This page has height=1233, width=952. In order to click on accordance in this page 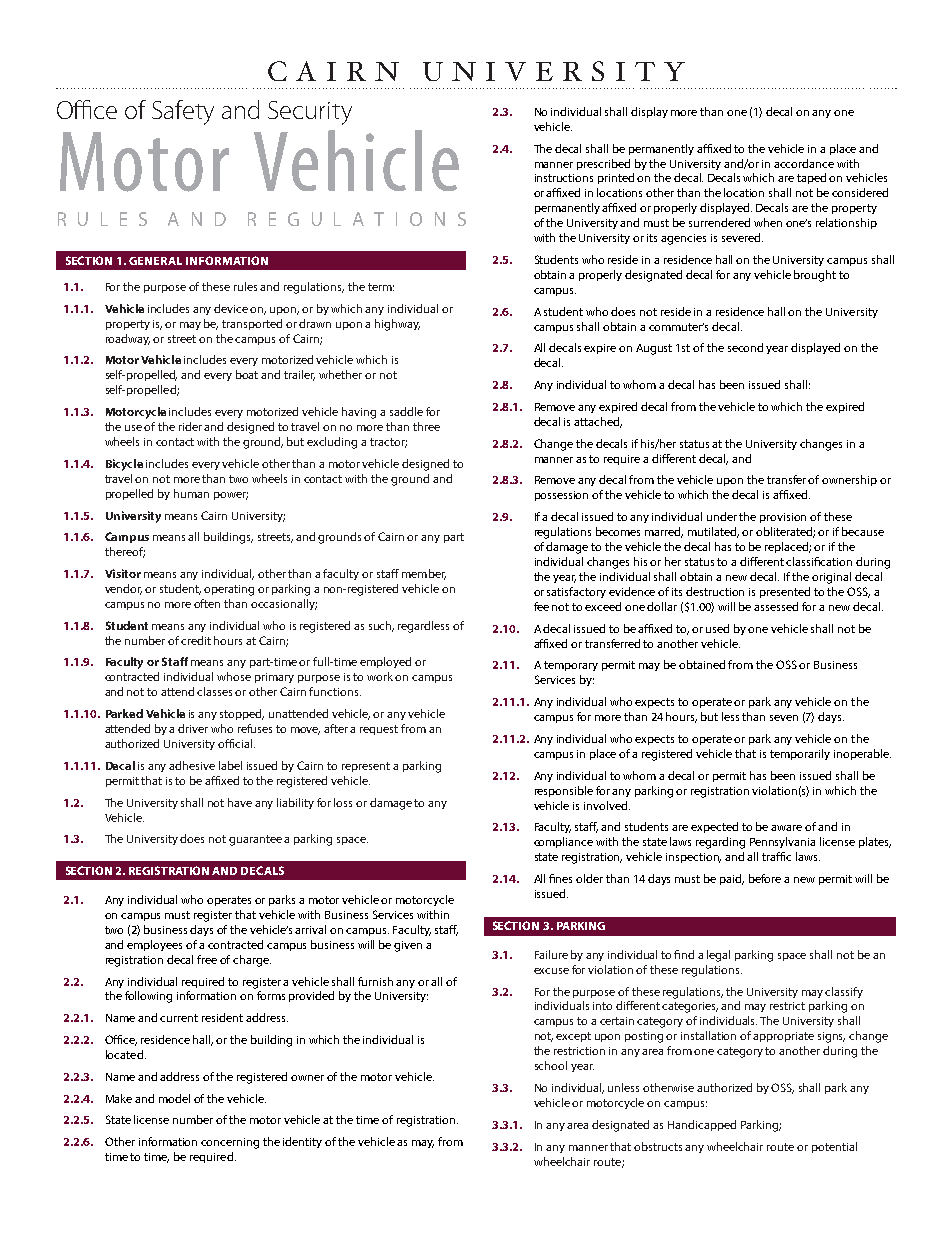, I will do `click(804, 163)`.
